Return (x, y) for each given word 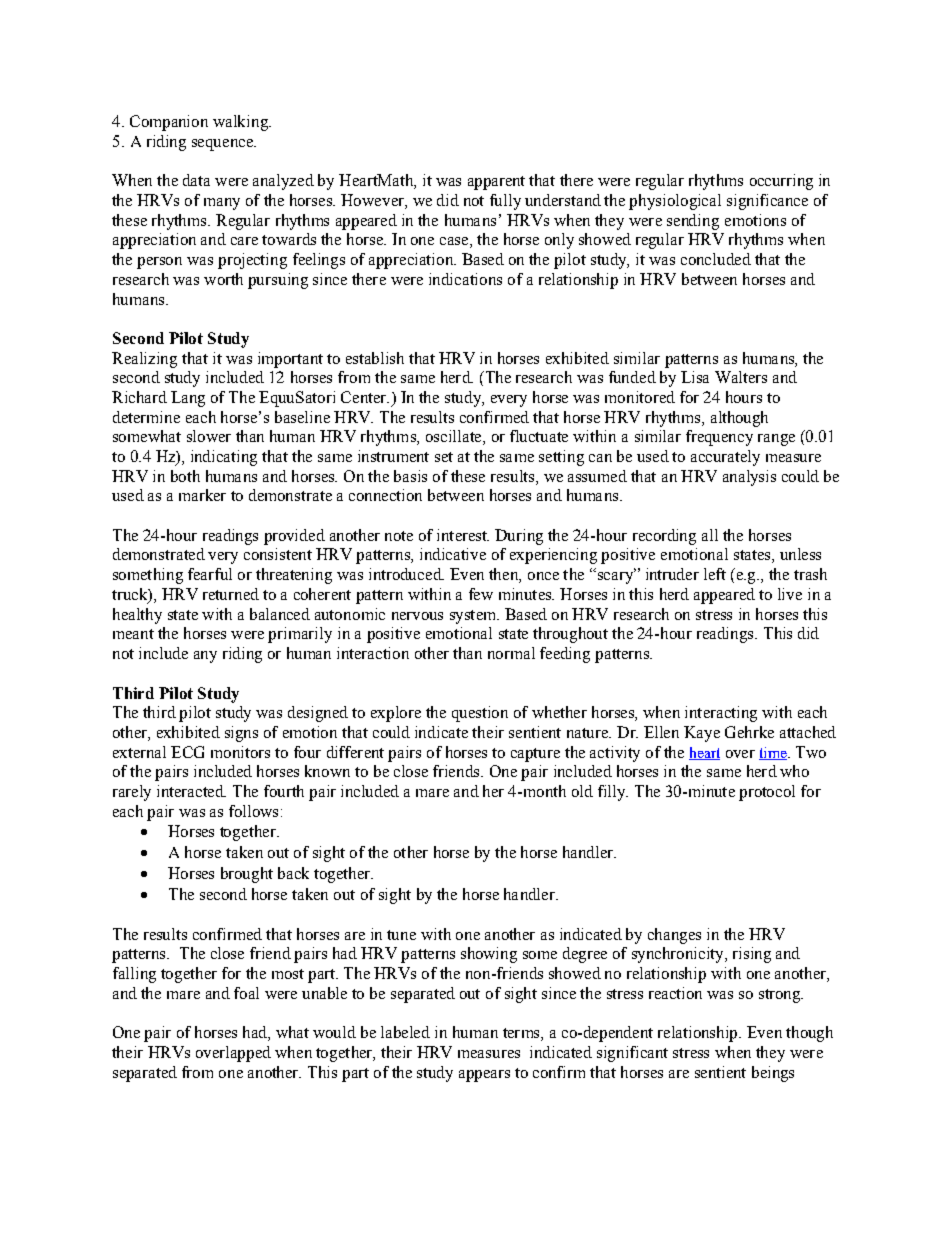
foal (246, 993)
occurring (781, 182)
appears (484, 1076)
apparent (496, 183)
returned (231, 594)
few (481, 594)
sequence (224, 145)
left (715, 574)
